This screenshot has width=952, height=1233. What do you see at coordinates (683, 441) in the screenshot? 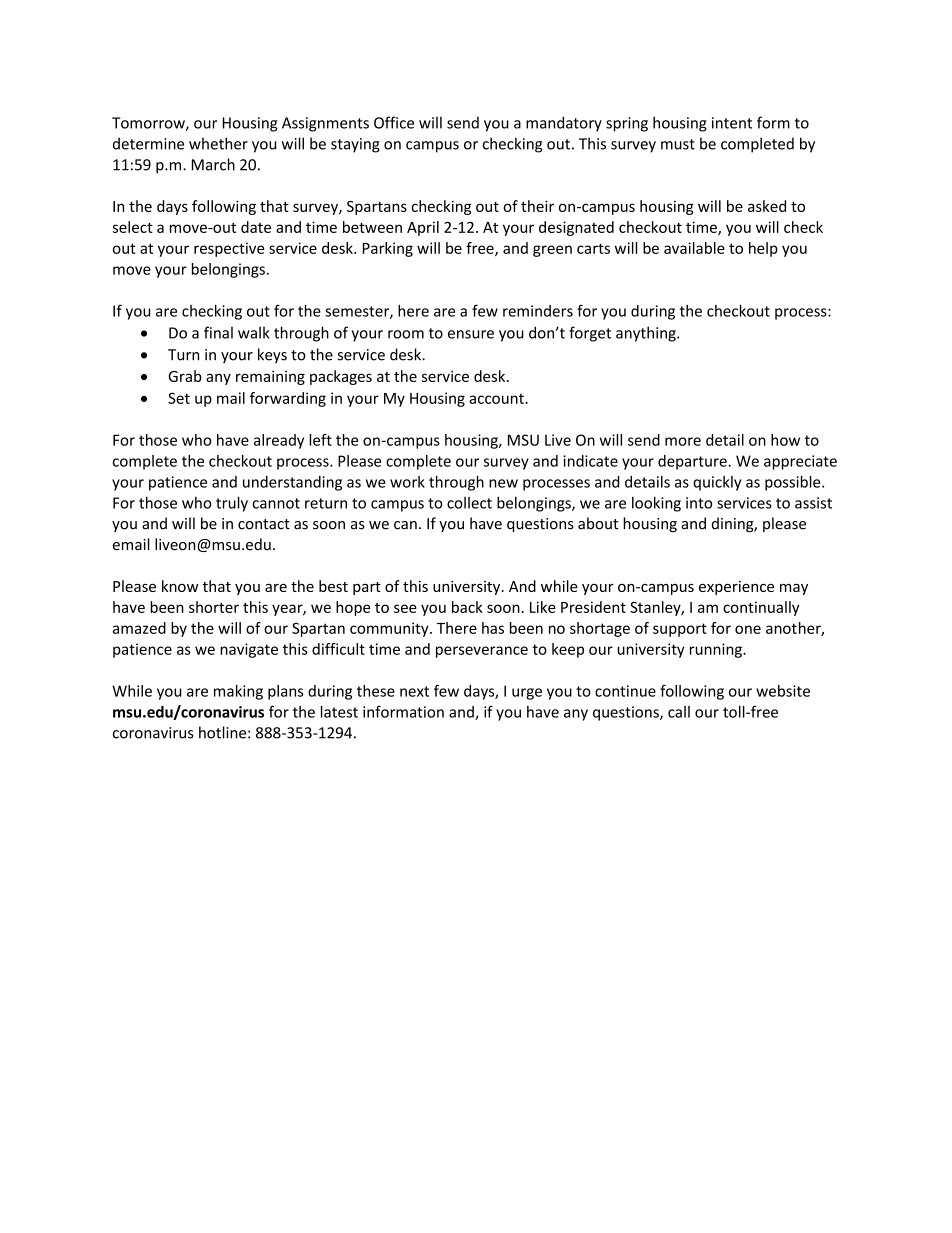
I see `more` at bounding box center [683, 441].
